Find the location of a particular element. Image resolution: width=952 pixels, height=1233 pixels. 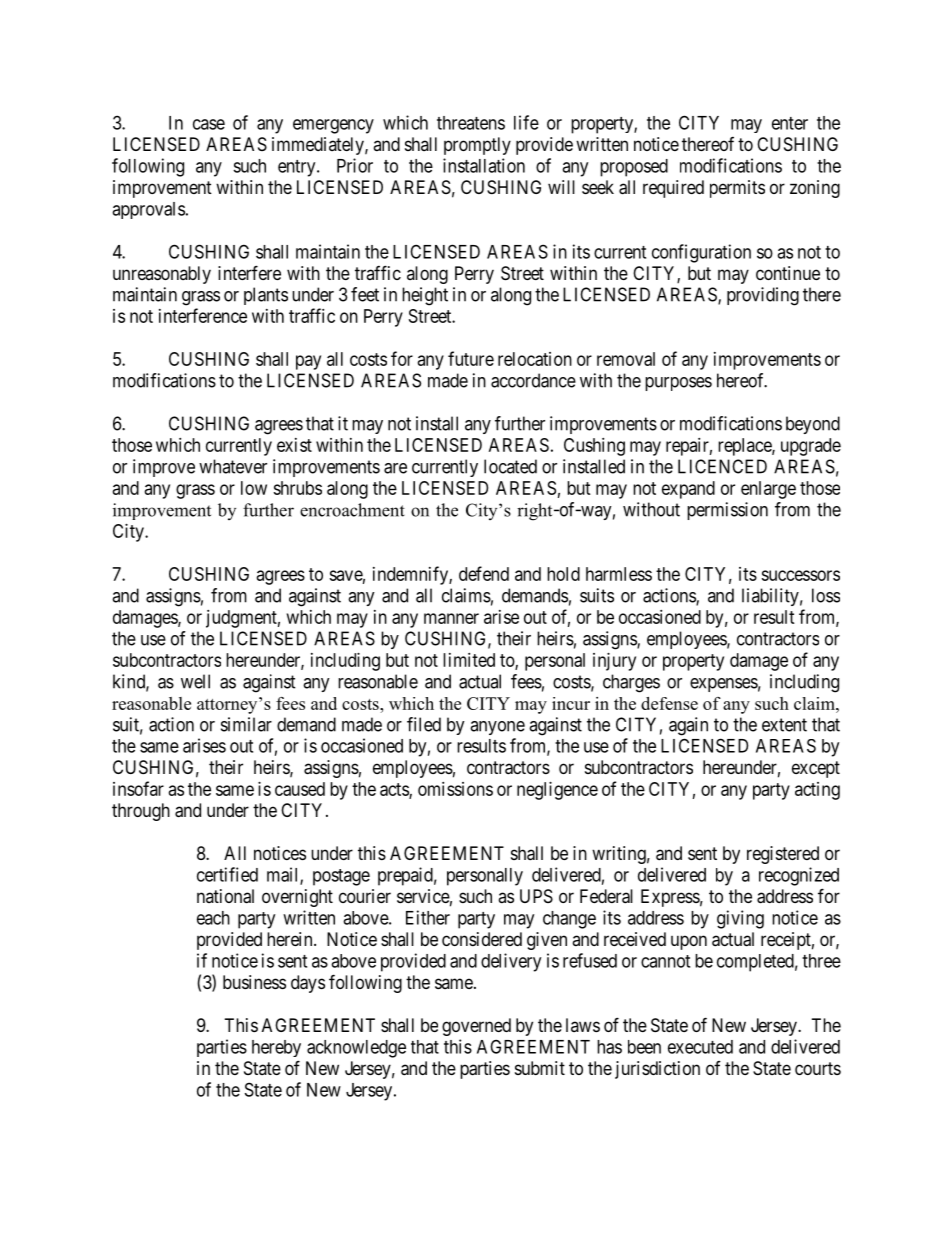

future is located at coordinates (471, 358).
